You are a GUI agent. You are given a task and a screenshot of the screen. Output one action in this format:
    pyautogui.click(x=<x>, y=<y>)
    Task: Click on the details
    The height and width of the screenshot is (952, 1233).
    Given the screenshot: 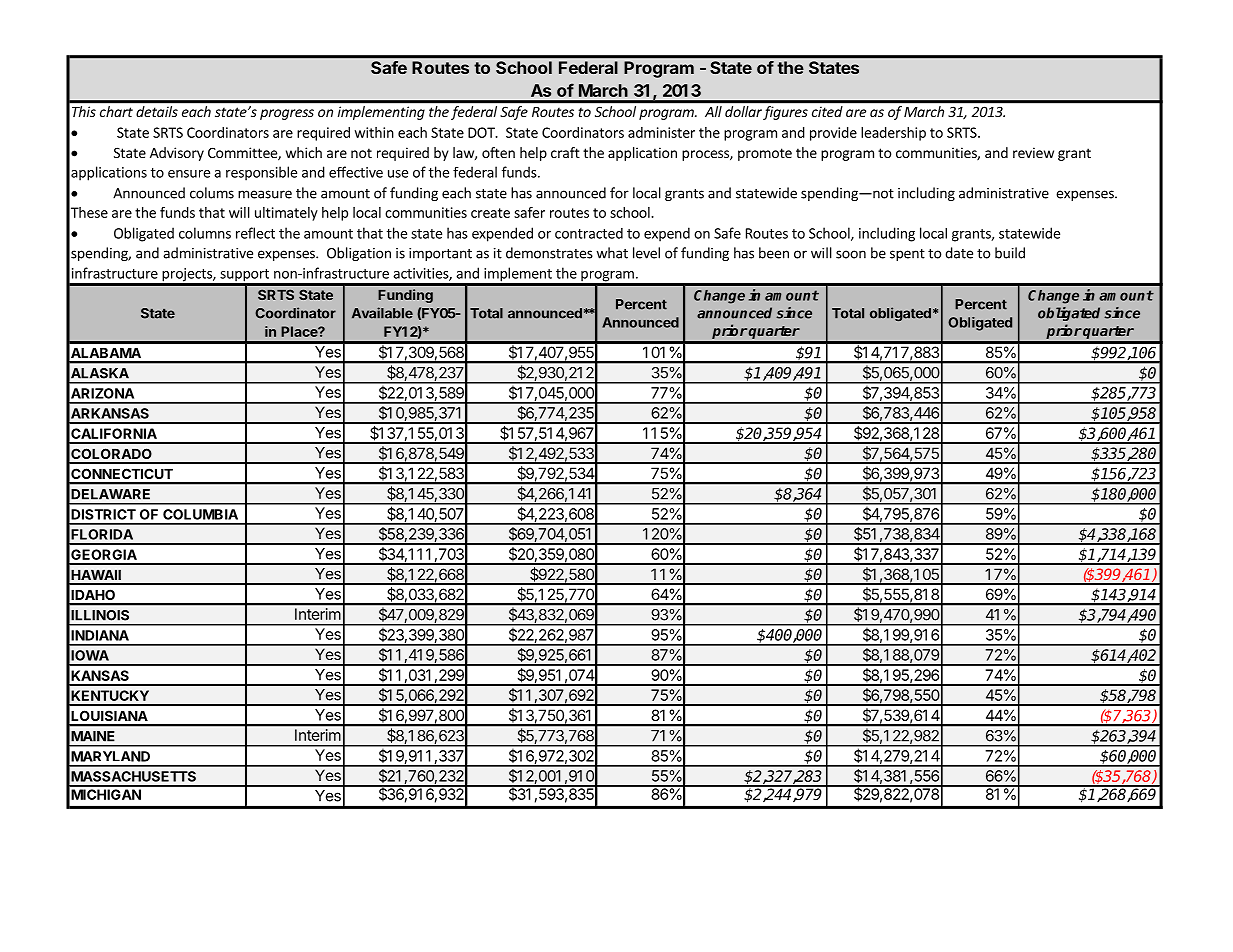 What is the action you would take?
    pyautogui.click(x=157, y=111)
